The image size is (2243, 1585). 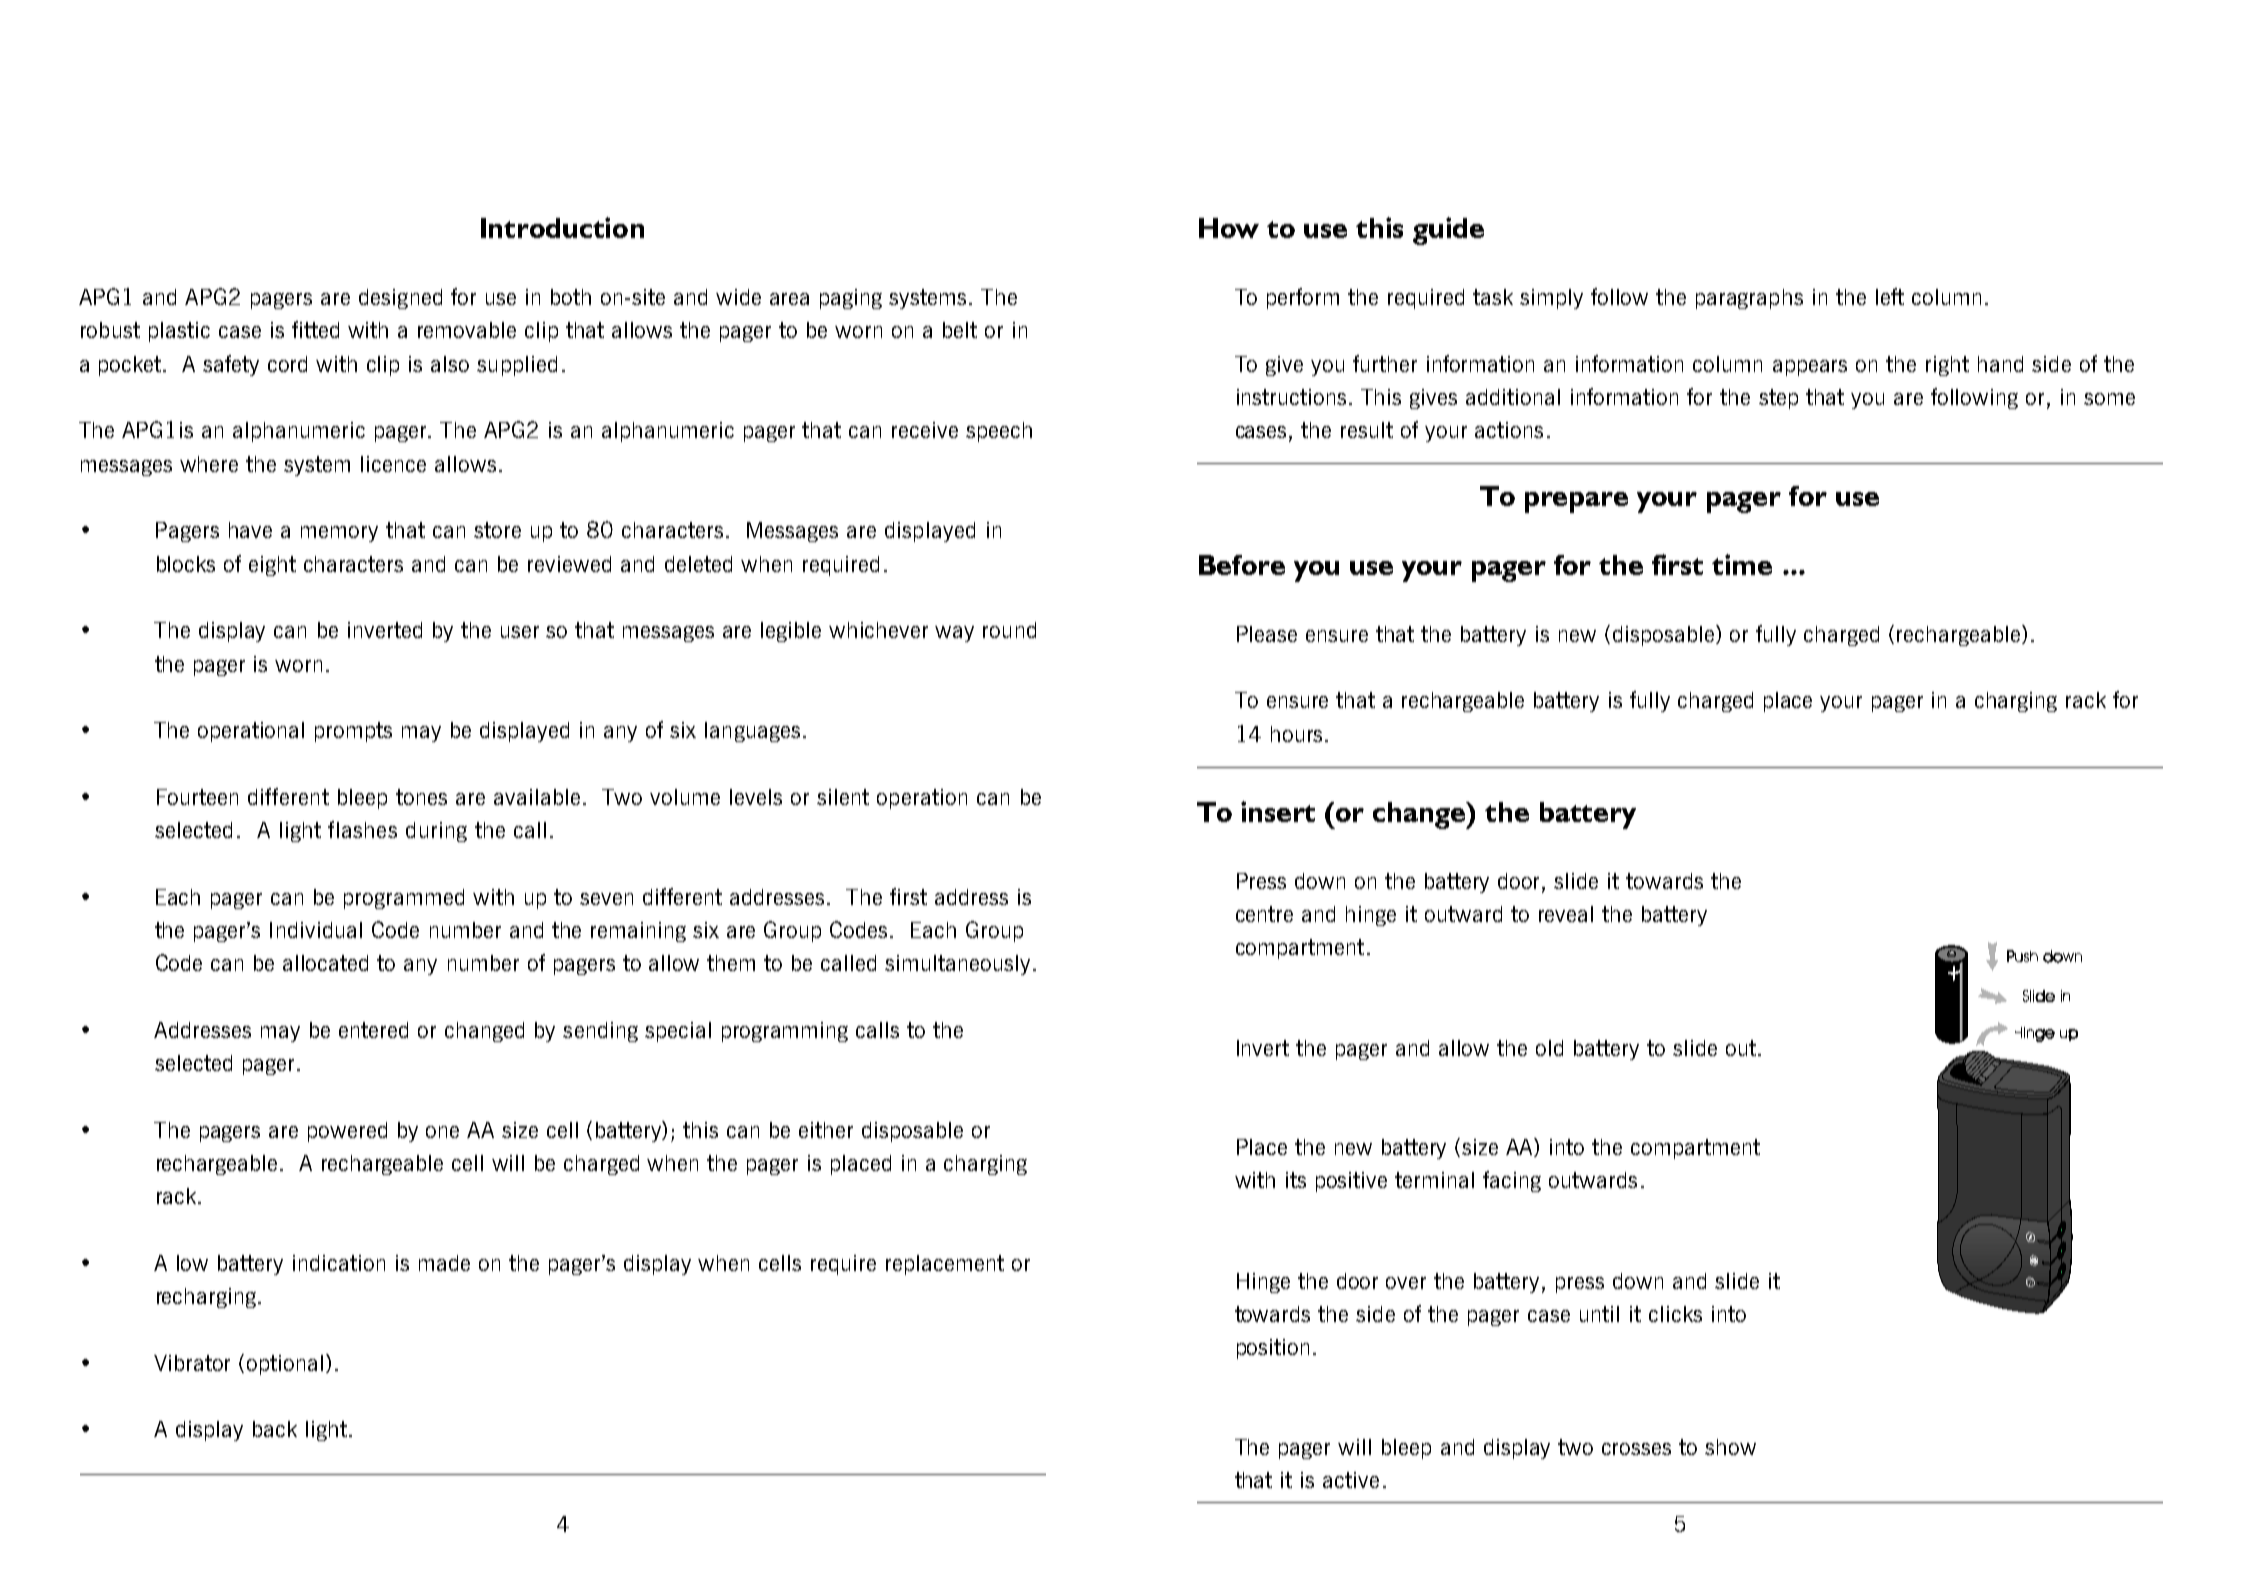 What do you see at coordinates (400, 299) in the screenshot?
I see `designed` at bounding box center [400, 299].
